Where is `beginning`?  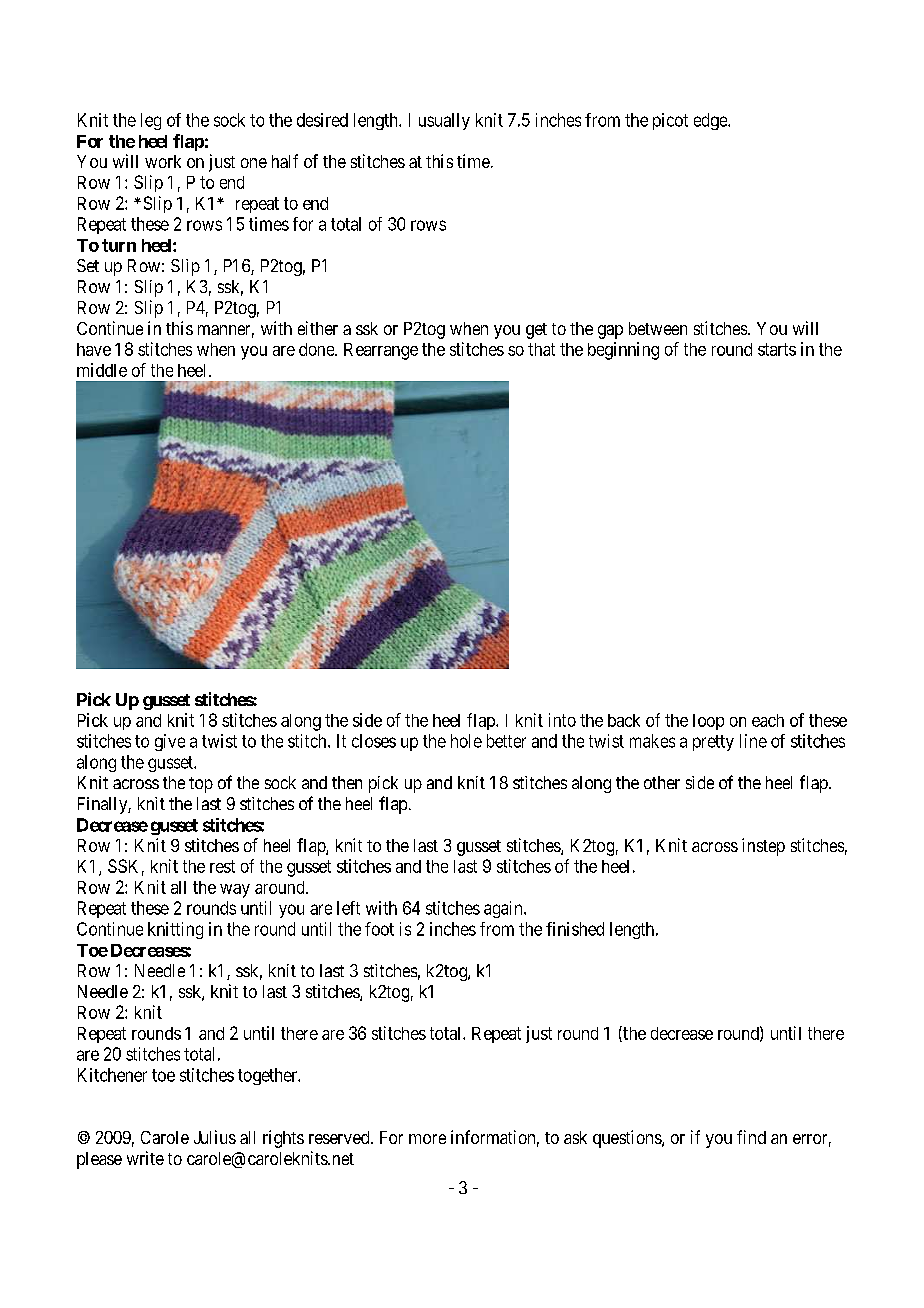 beginning is located at coordinates (623, 351).
